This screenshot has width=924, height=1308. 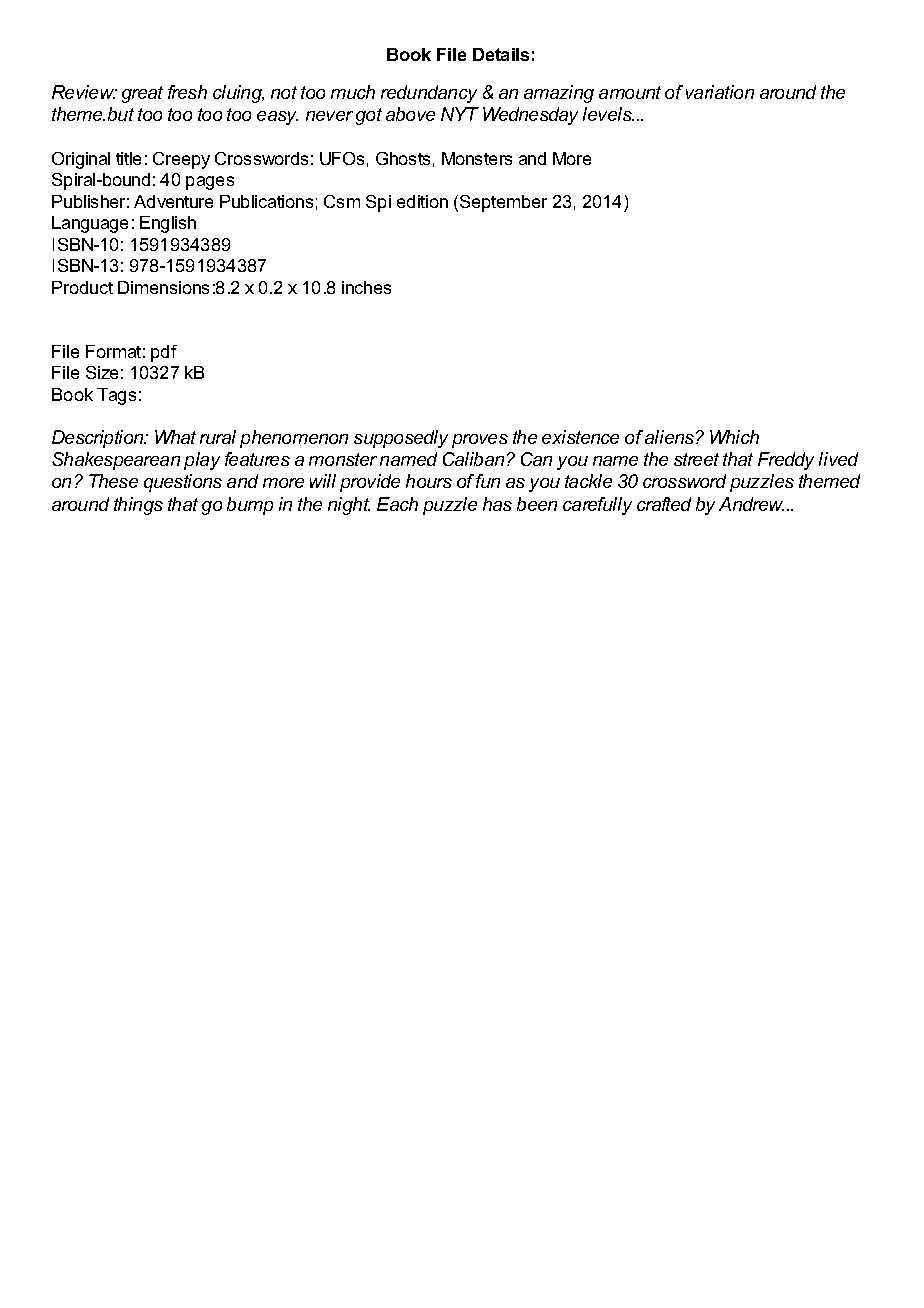 What do you see at coordinates (173, 201) in the screenshot?
I see `Adventure` at bounding box center [173, 201].
